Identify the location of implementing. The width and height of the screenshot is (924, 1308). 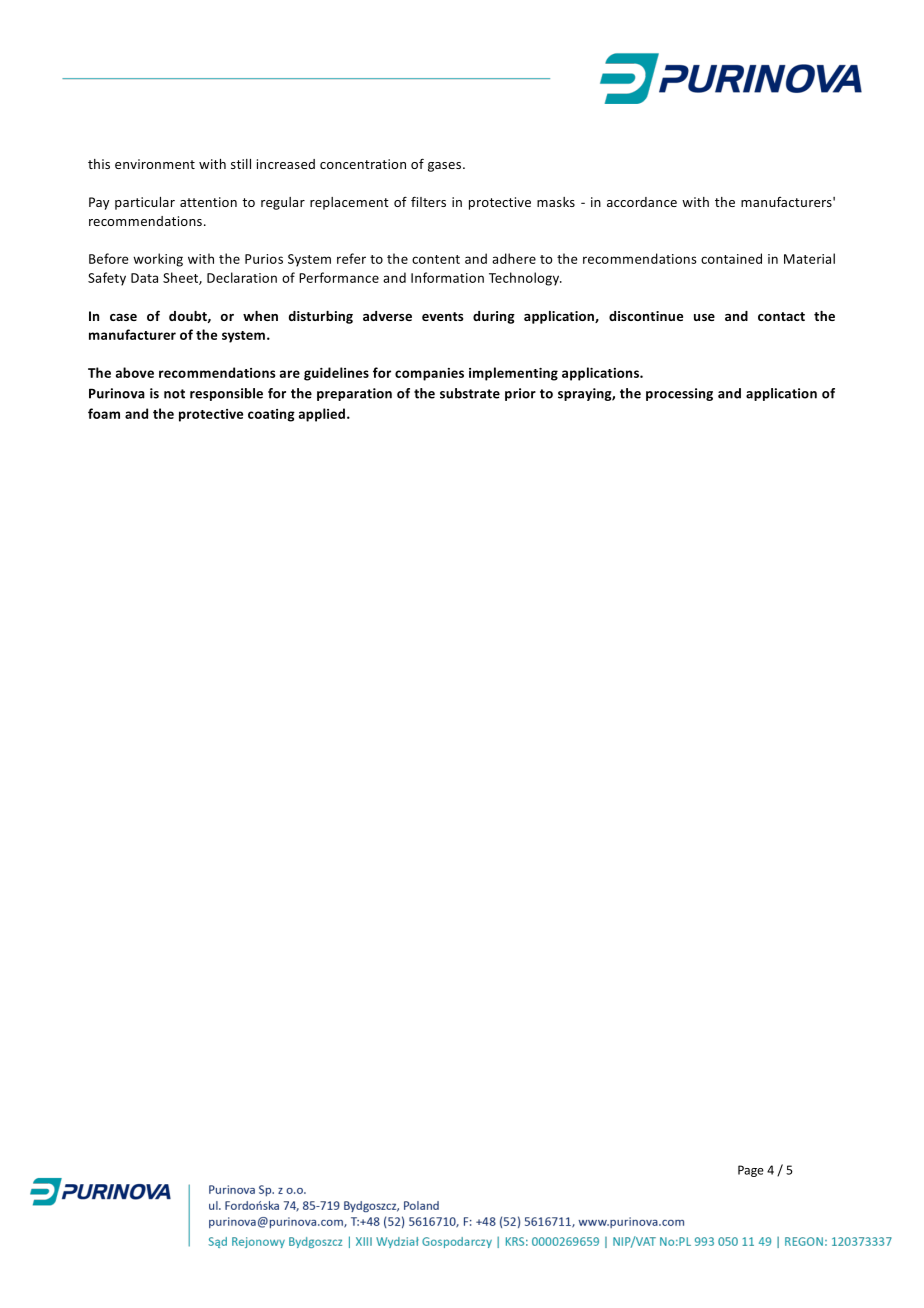
(513, 374).
